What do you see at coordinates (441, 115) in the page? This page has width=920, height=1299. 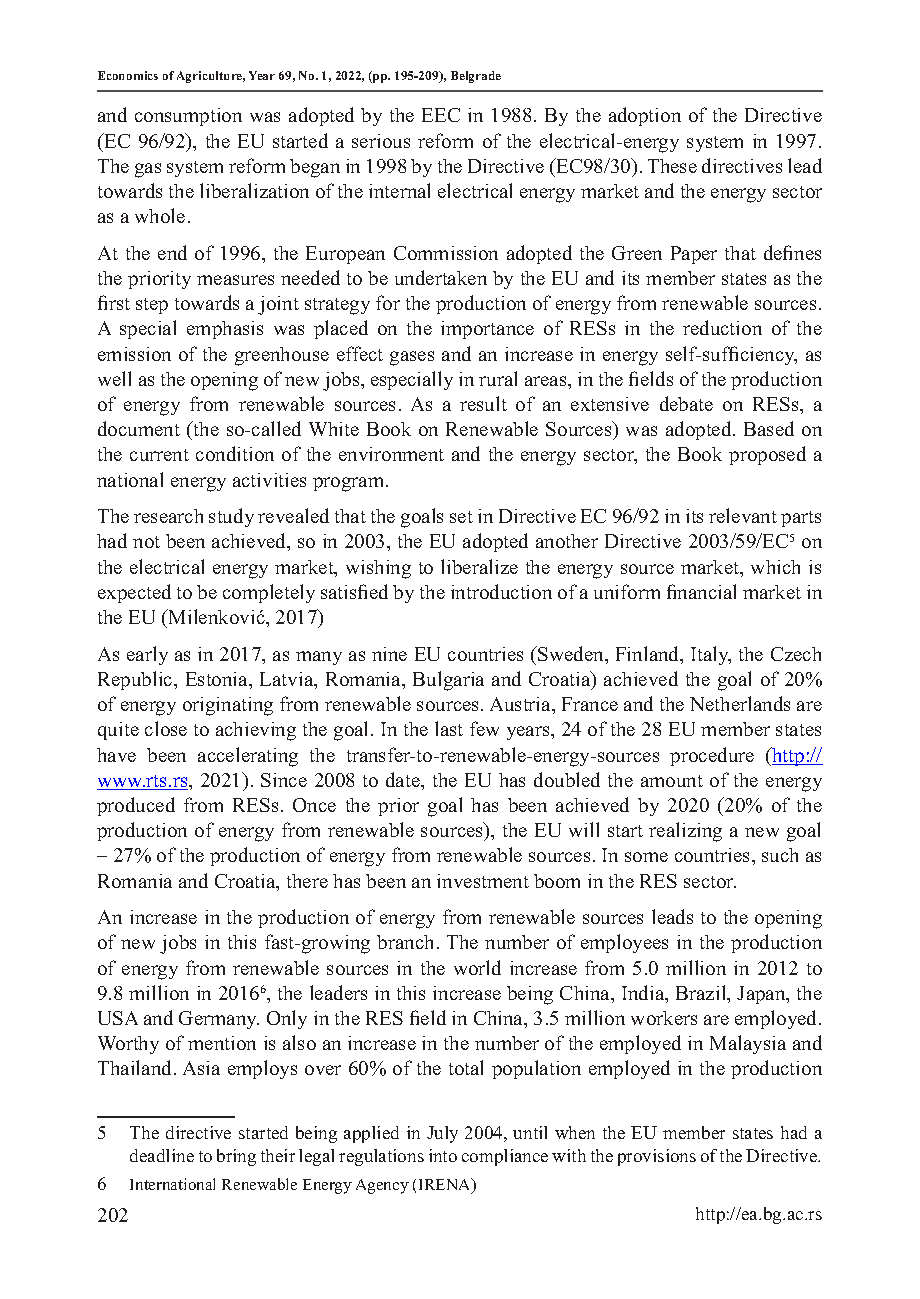 I see `EEC` at bounding box center [441, 115].
